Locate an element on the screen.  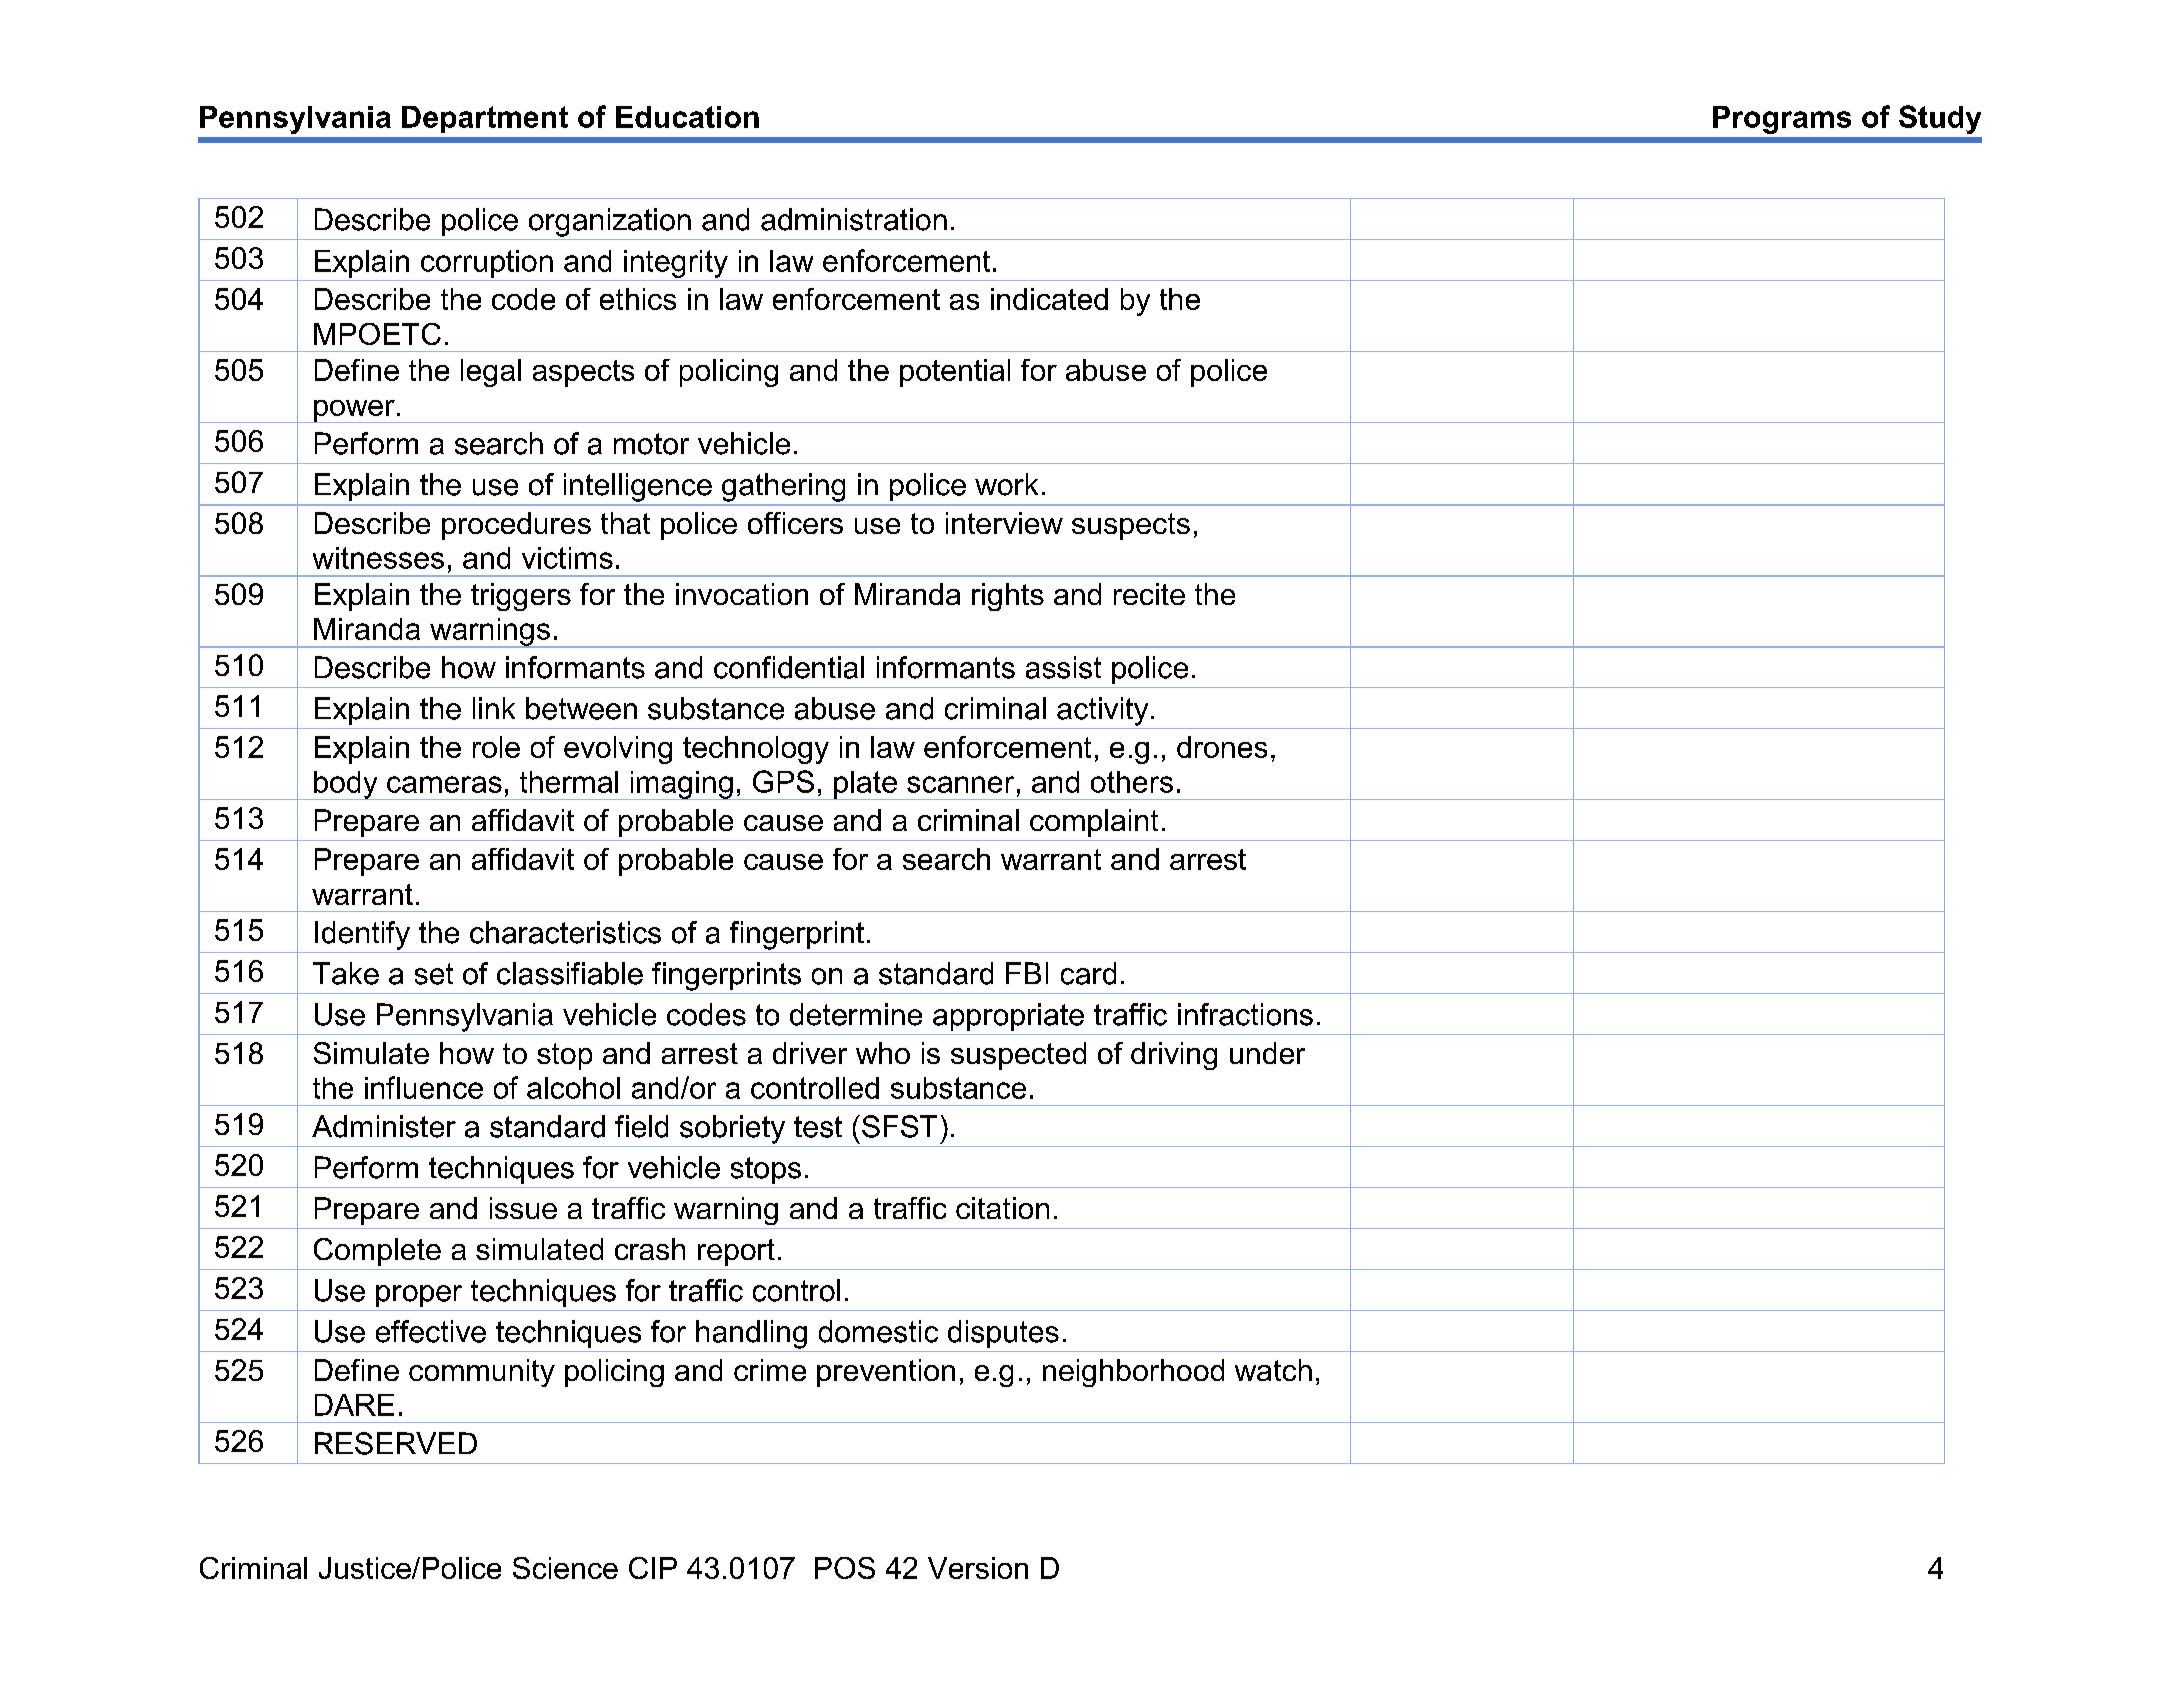
Version is located at coordinates (978, 1568).
